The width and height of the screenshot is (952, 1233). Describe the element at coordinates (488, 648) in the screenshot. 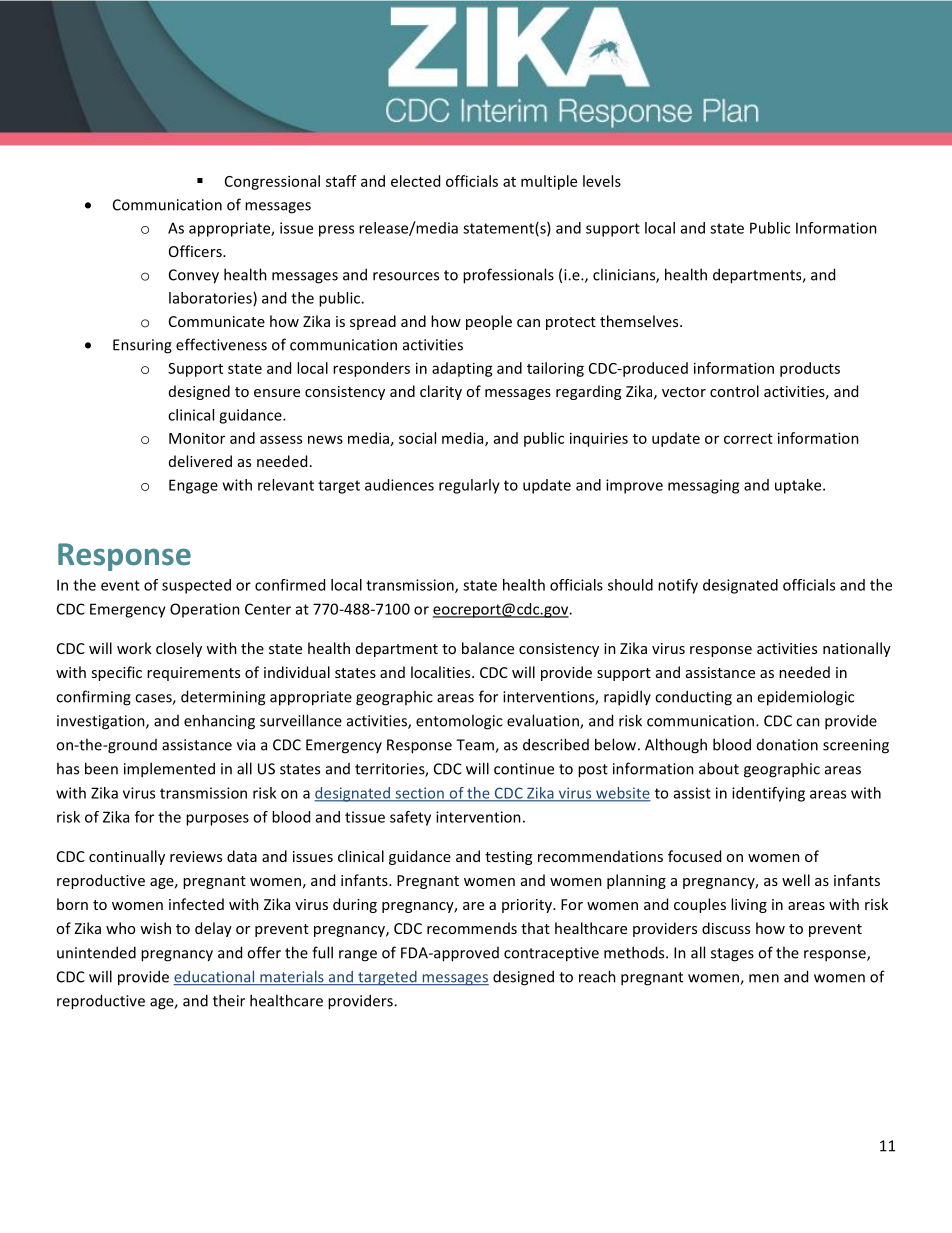

I see `balance` at that location.
